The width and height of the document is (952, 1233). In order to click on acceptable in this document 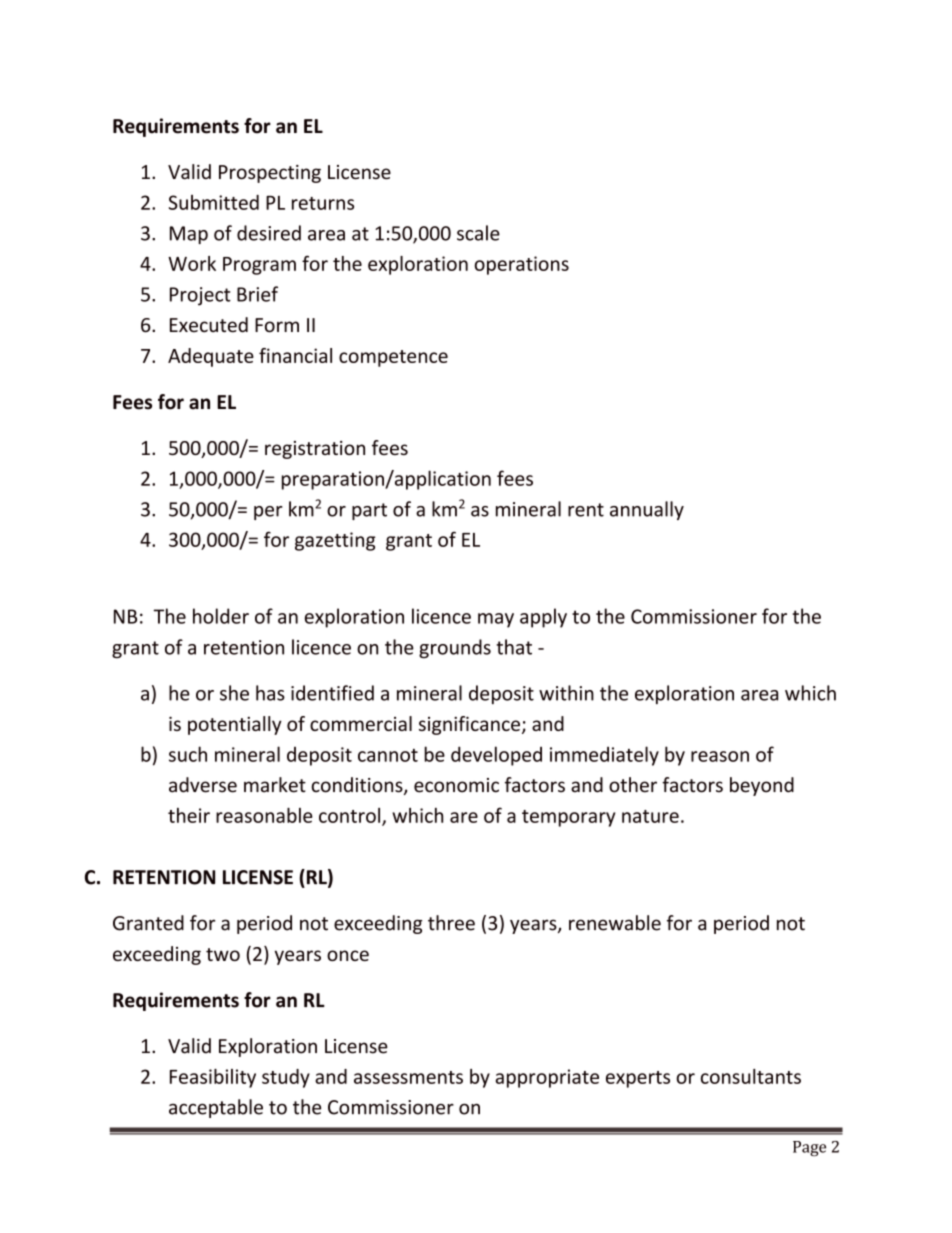, I will do `click(216, 1108)`.
